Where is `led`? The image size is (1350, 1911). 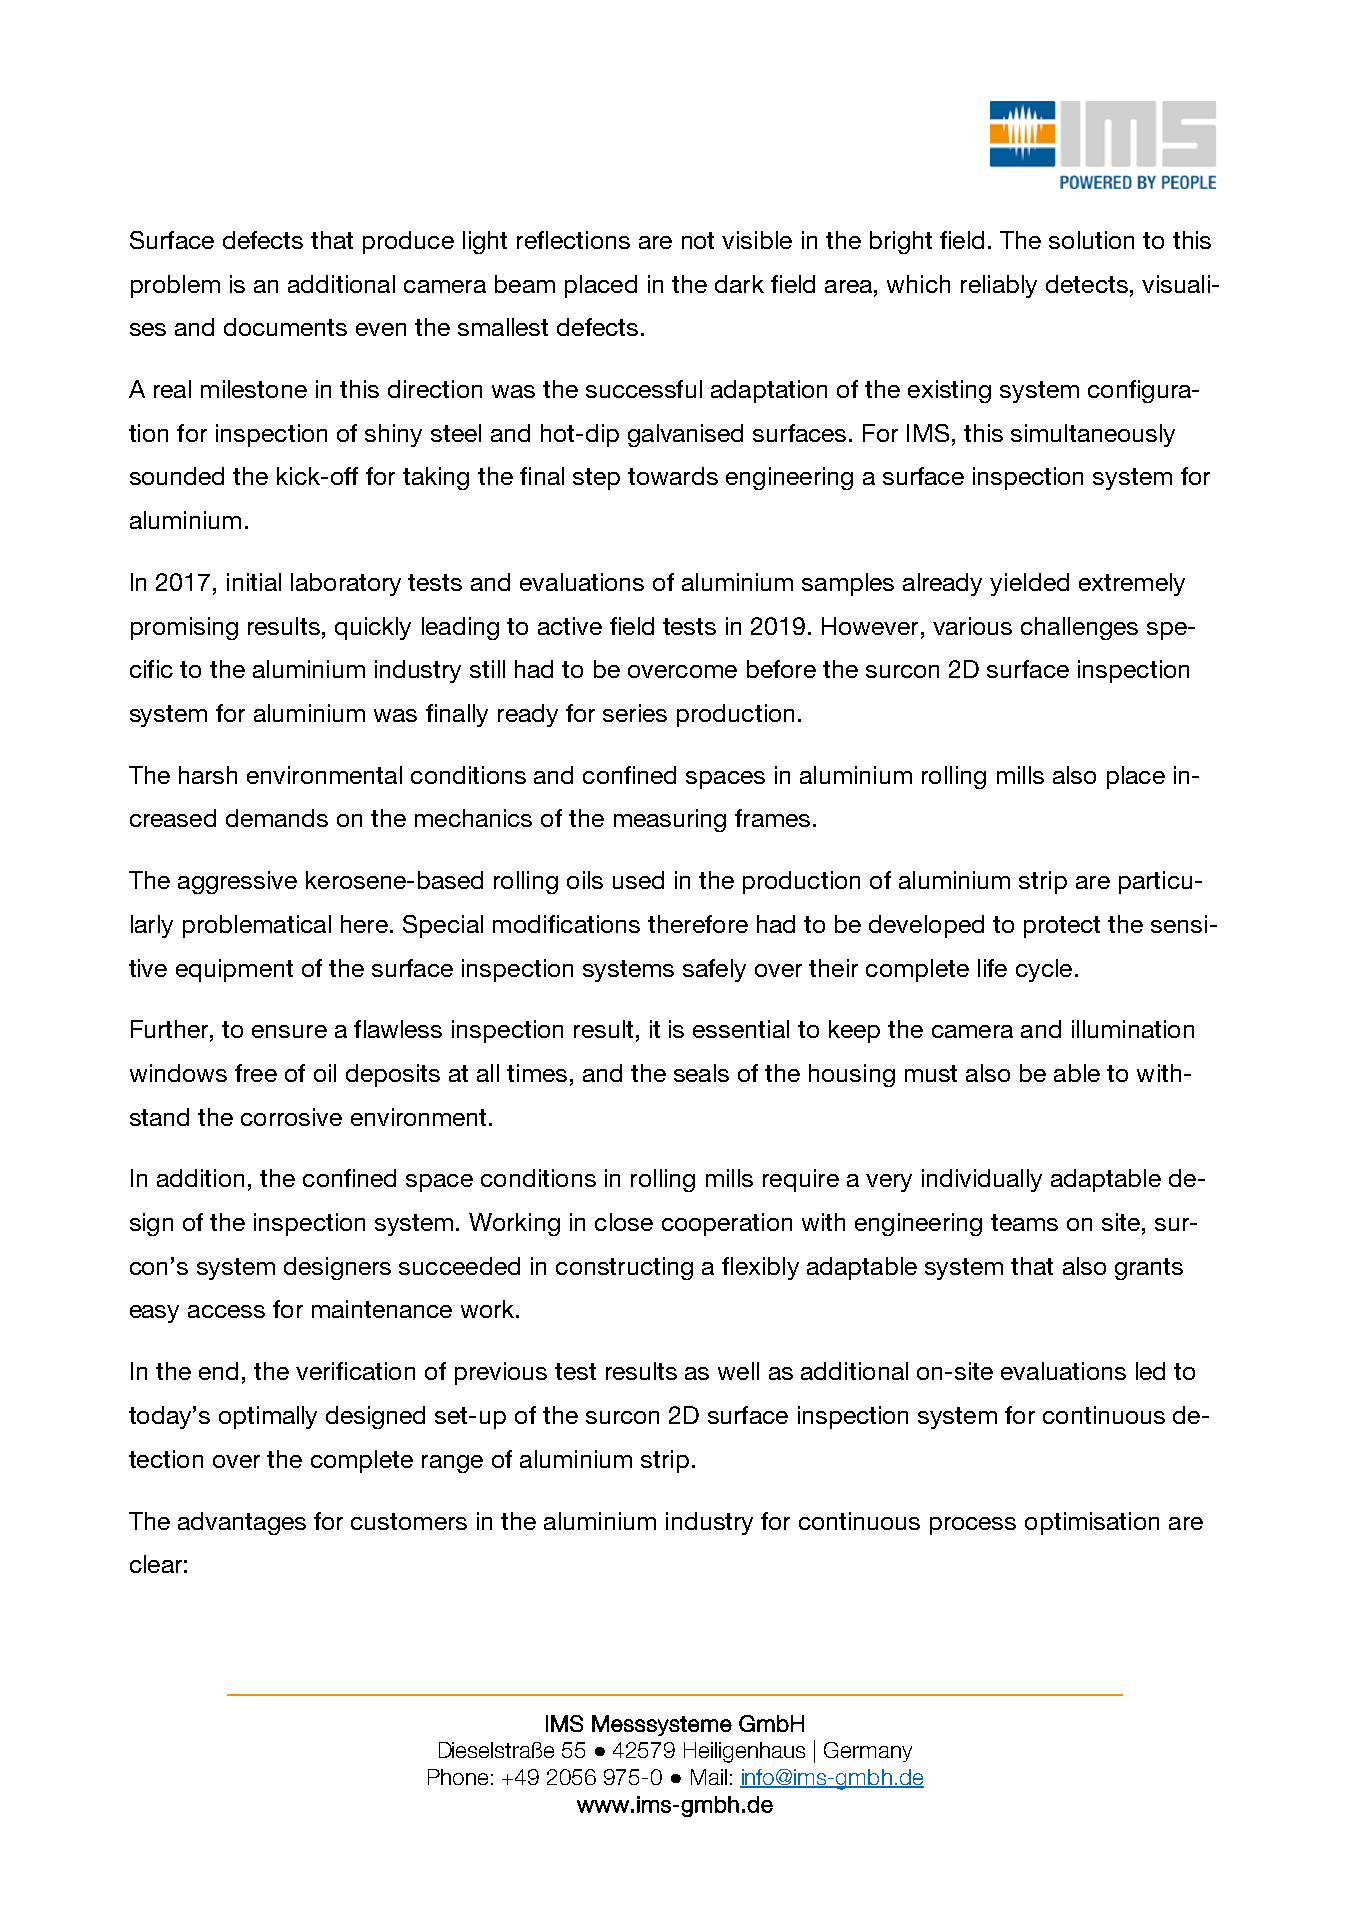
led is located at coordinates (1150, 1371).
